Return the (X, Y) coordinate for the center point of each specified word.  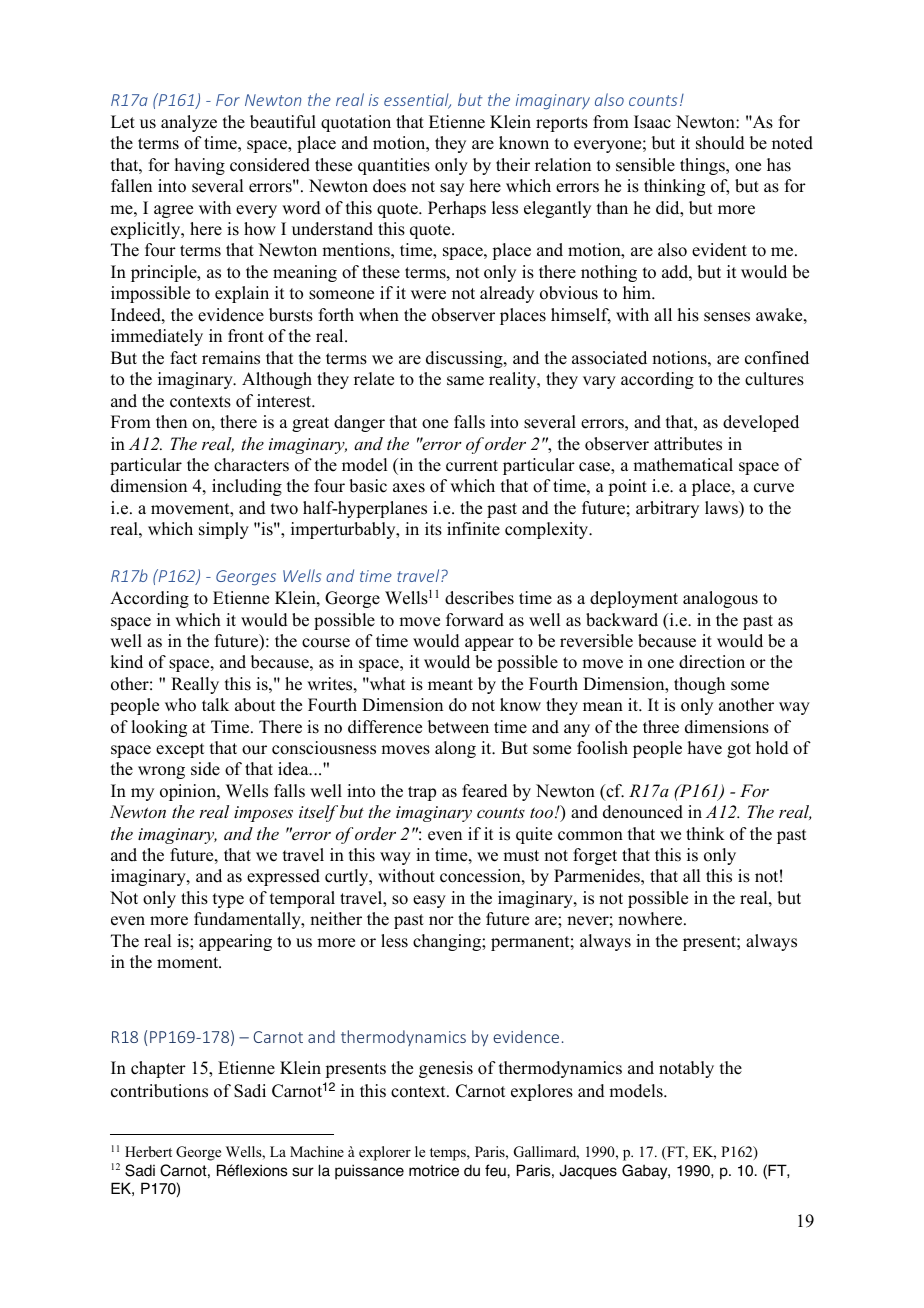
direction (712, 662)
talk (215, 704)
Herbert (148, 1151)
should (720, 143)
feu (496, 1170)
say (452, 189)
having (200, 166)
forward (475, 620)
